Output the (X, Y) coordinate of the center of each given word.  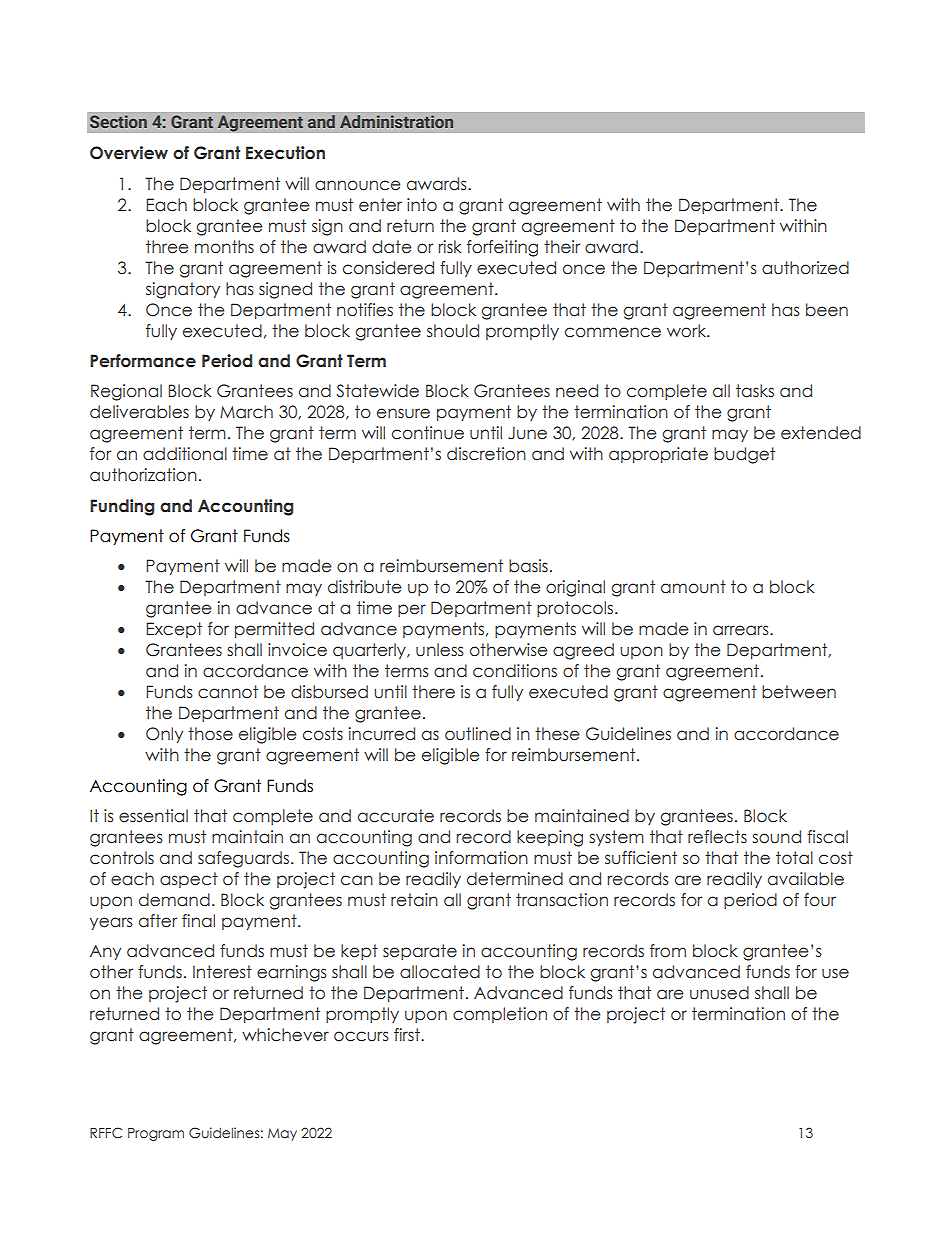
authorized (805, 268)
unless (440, 650)
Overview (129, 153)
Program (156, 1134)
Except (174, 630)
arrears (742, 630)
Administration (396, 121)
